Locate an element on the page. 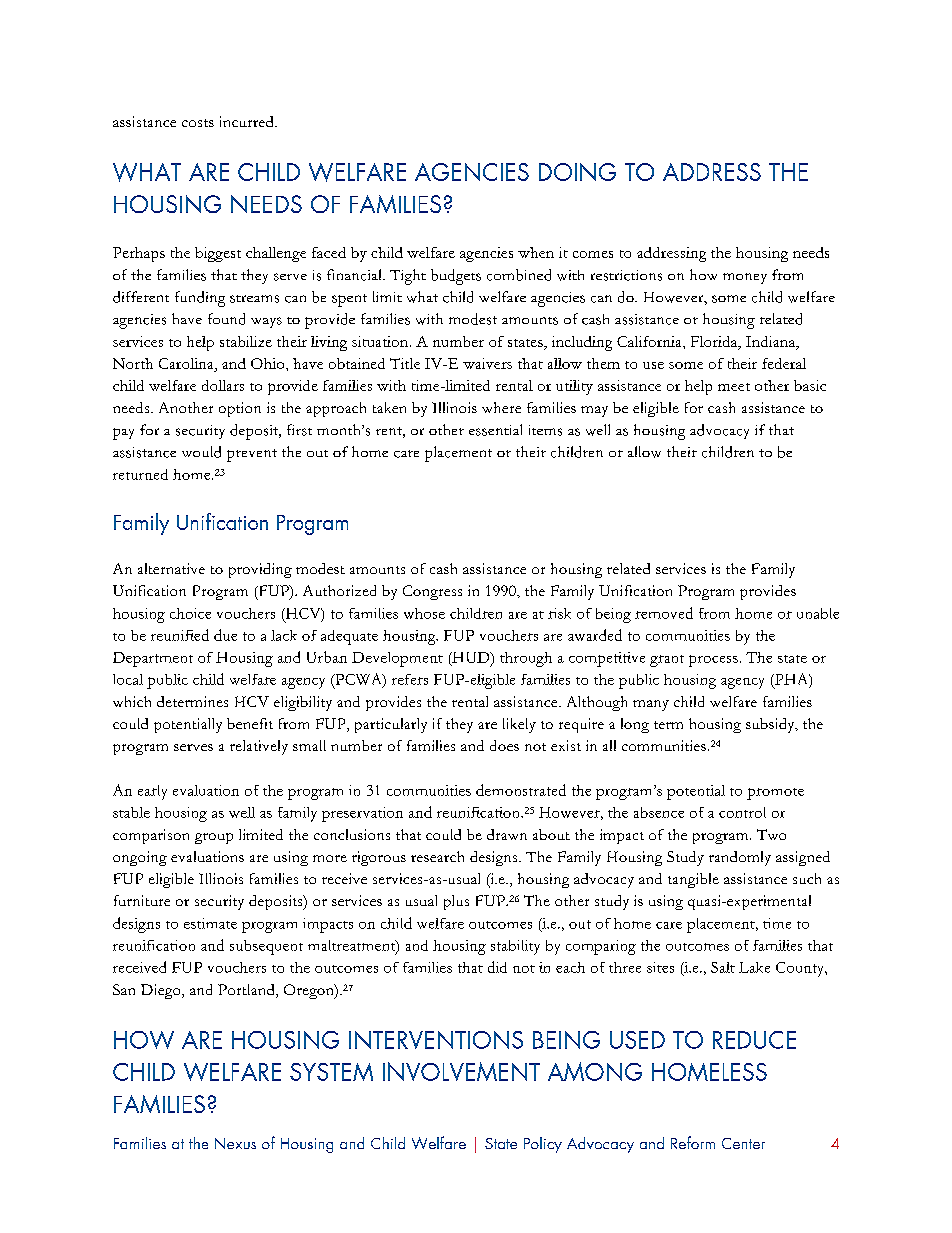 The width and height of the page is (952, 1233). Center is located at coordinates (743, 1143).
